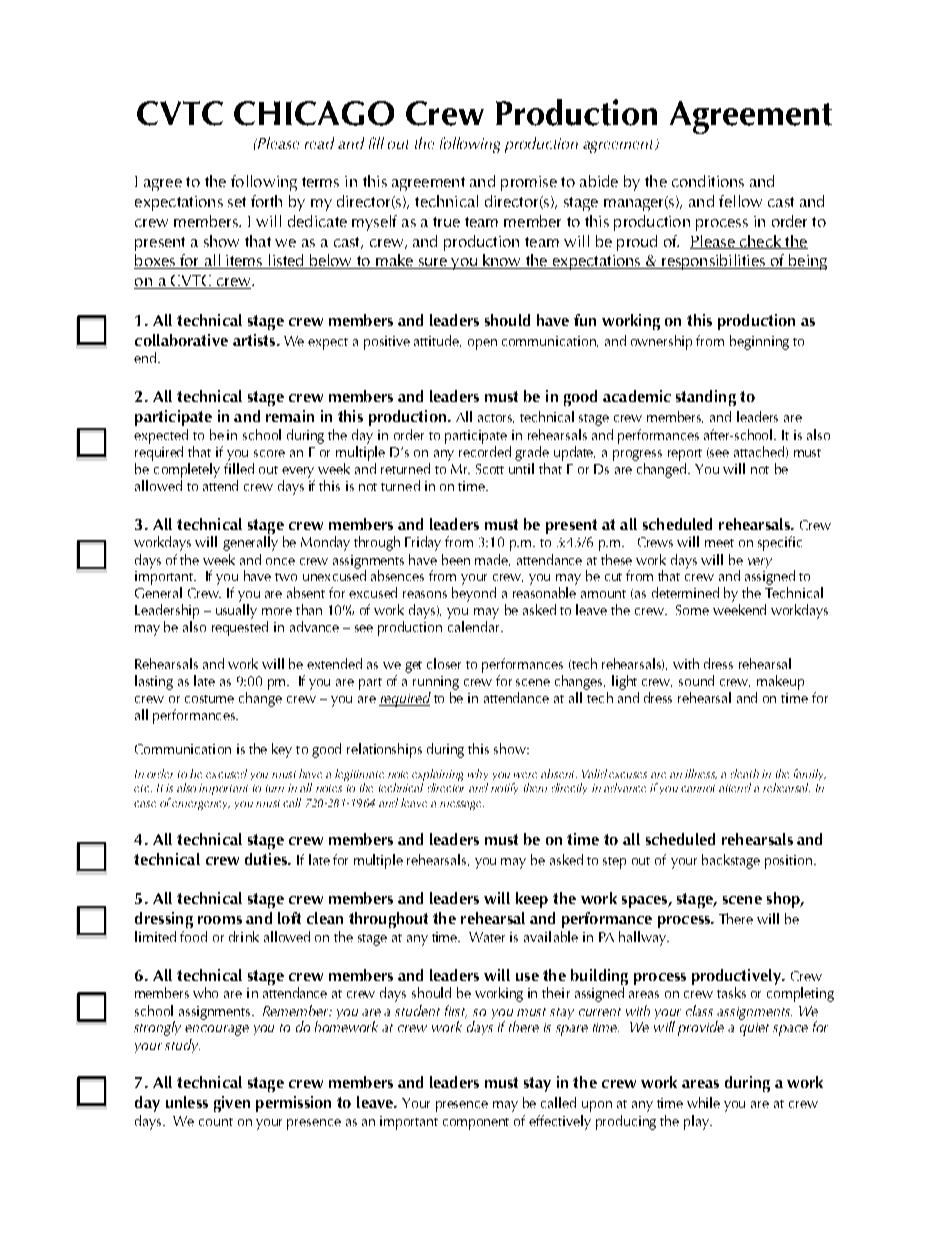 This document has width=952, height=1233. Describe the element at coordinates (745, 773) in the document. I see `death` at that location.
